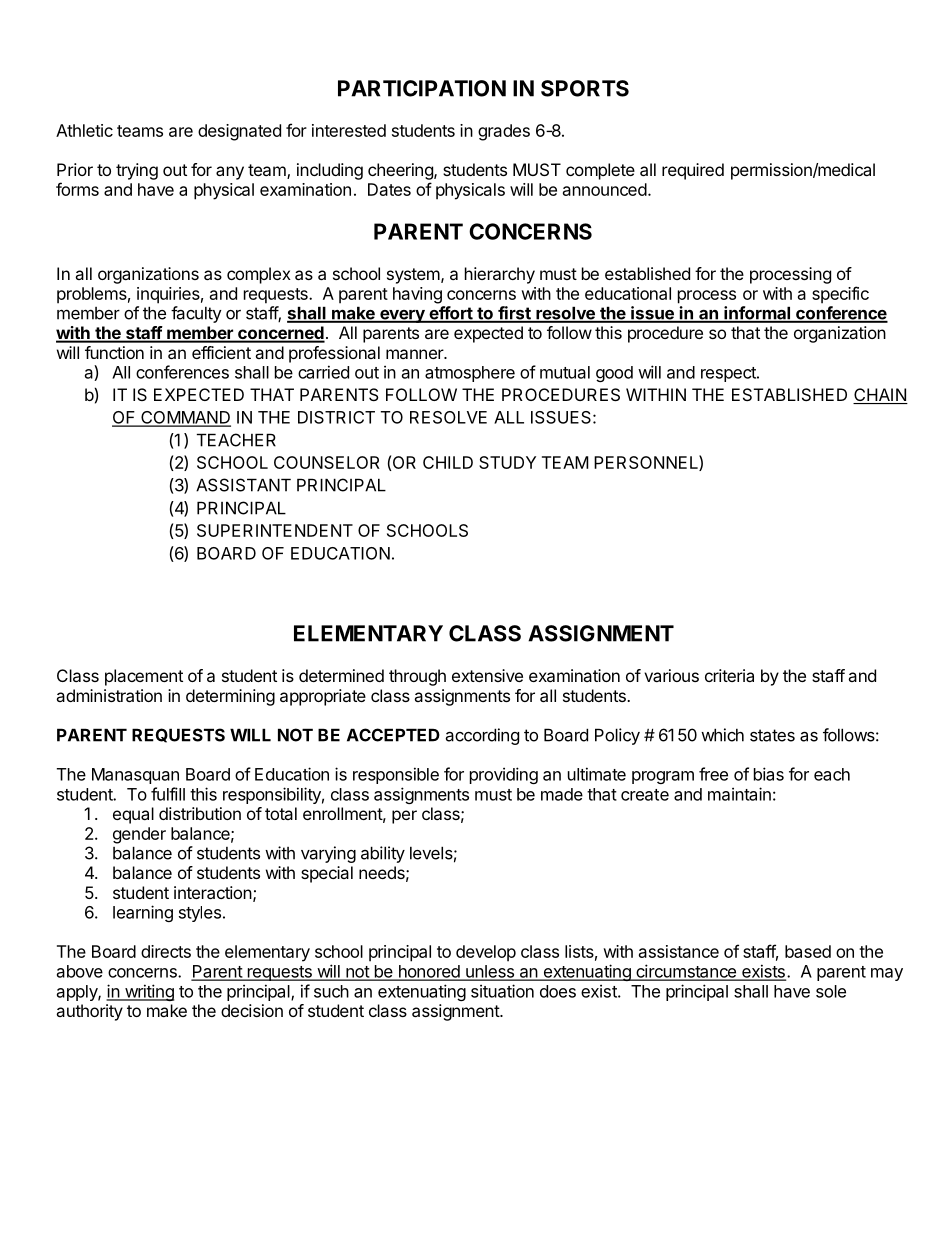 This screenshot has height=1233, width=952. Describe the element at coordinates (729, 675) in the screenshot. I see `criteria` at that location.
